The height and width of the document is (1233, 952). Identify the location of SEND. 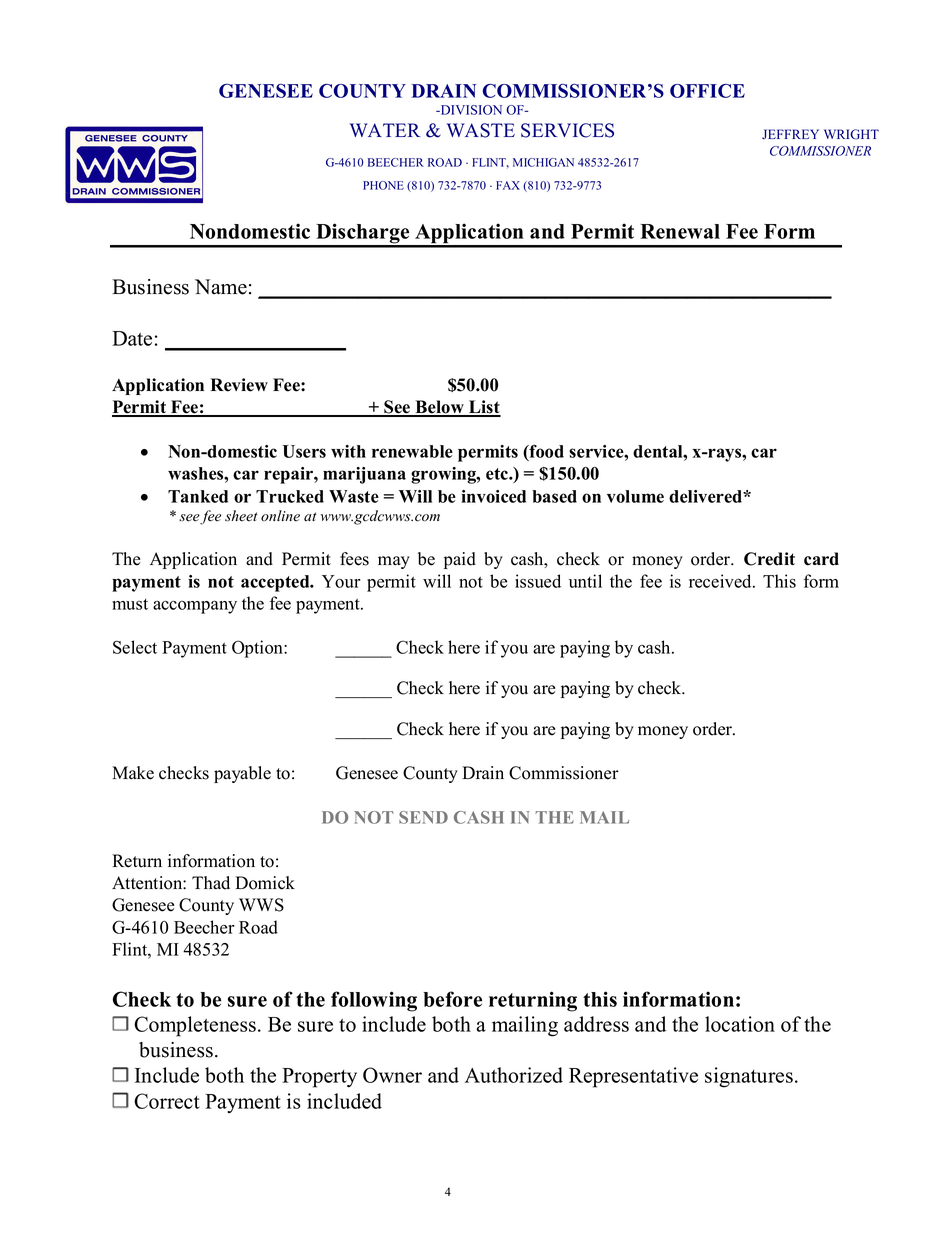
(423, 817).
